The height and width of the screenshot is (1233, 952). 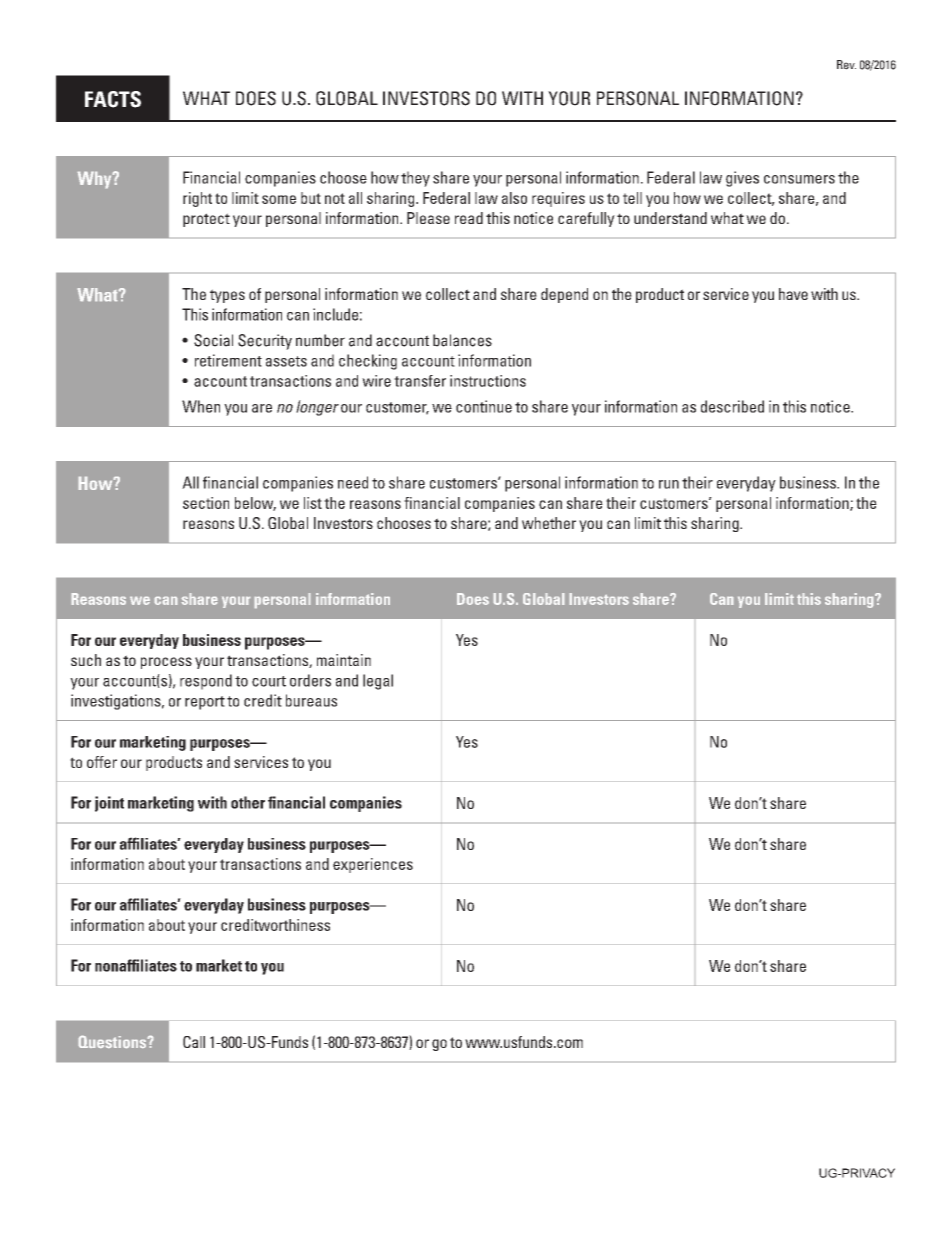 I want to click on they, so click(x=415, y=179).
